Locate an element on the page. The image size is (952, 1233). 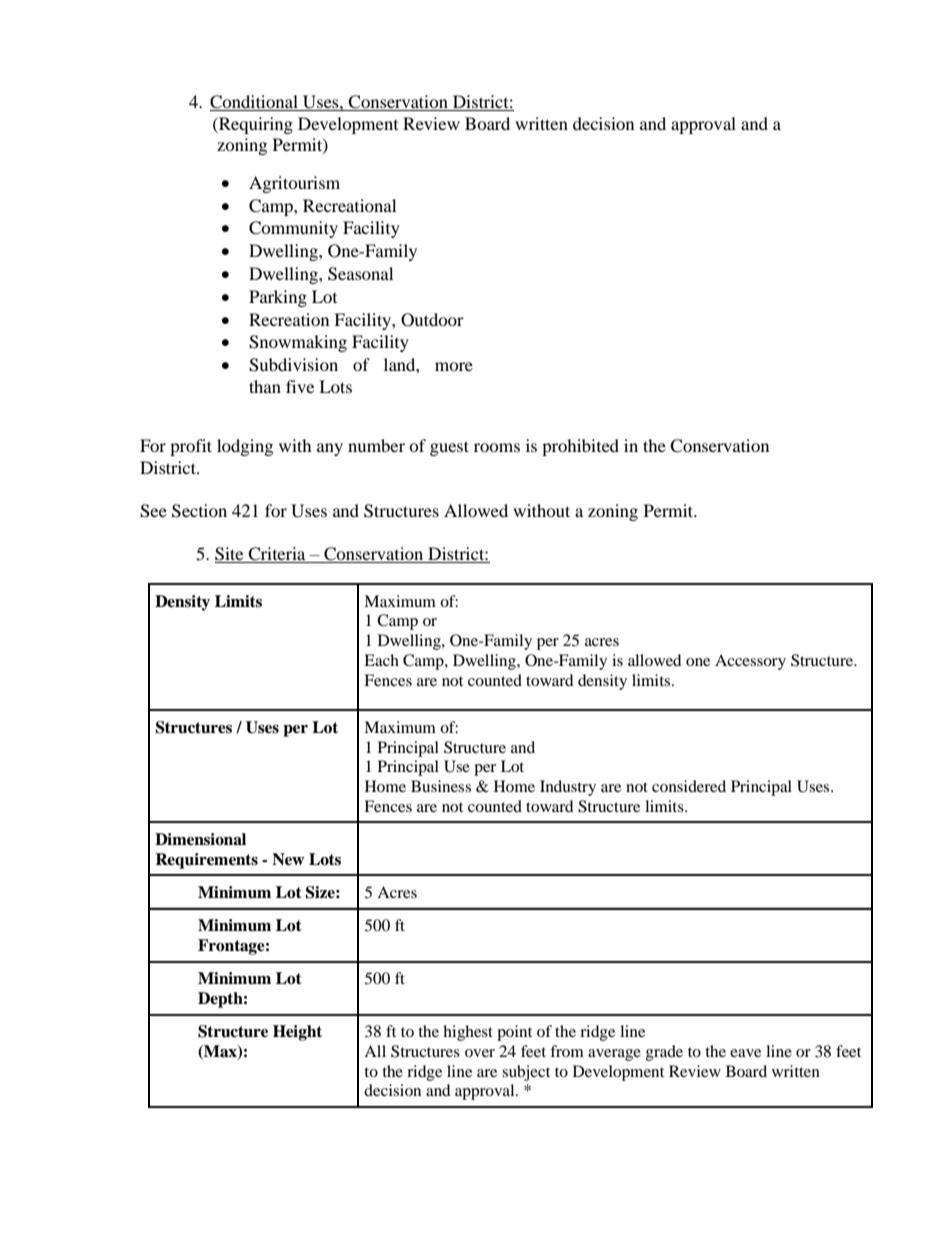
Outdoor is located at coordinates (432, 320).
